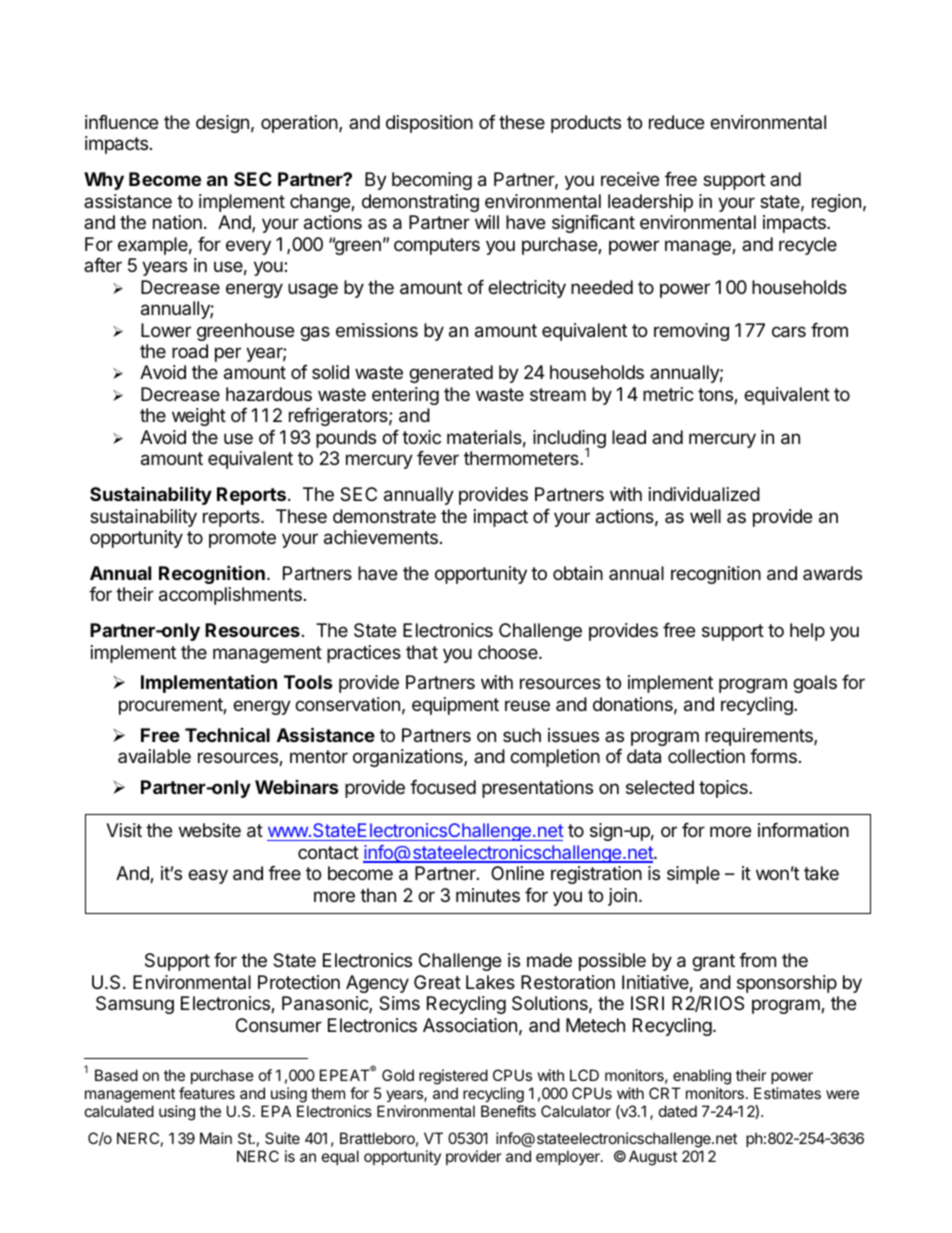  What do you see at coordinates (230, 596) in the screenshot?
I see `accomplishments` at bounding box center [230, 596].
